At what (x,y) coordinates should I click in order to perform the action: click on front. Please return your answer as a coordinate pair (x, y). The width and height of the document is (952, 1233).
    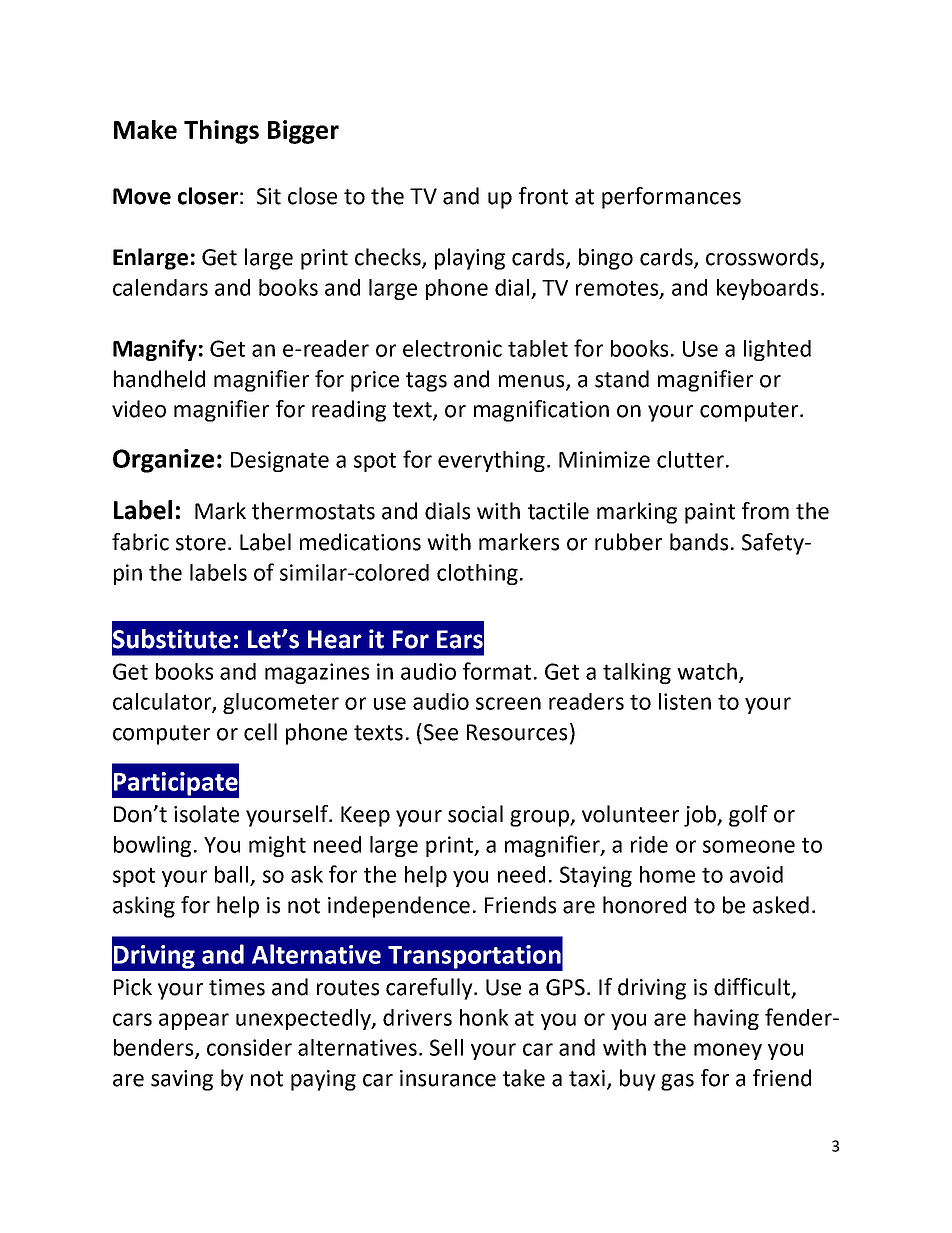
    Looking at the image, I should click on (543, 196).
